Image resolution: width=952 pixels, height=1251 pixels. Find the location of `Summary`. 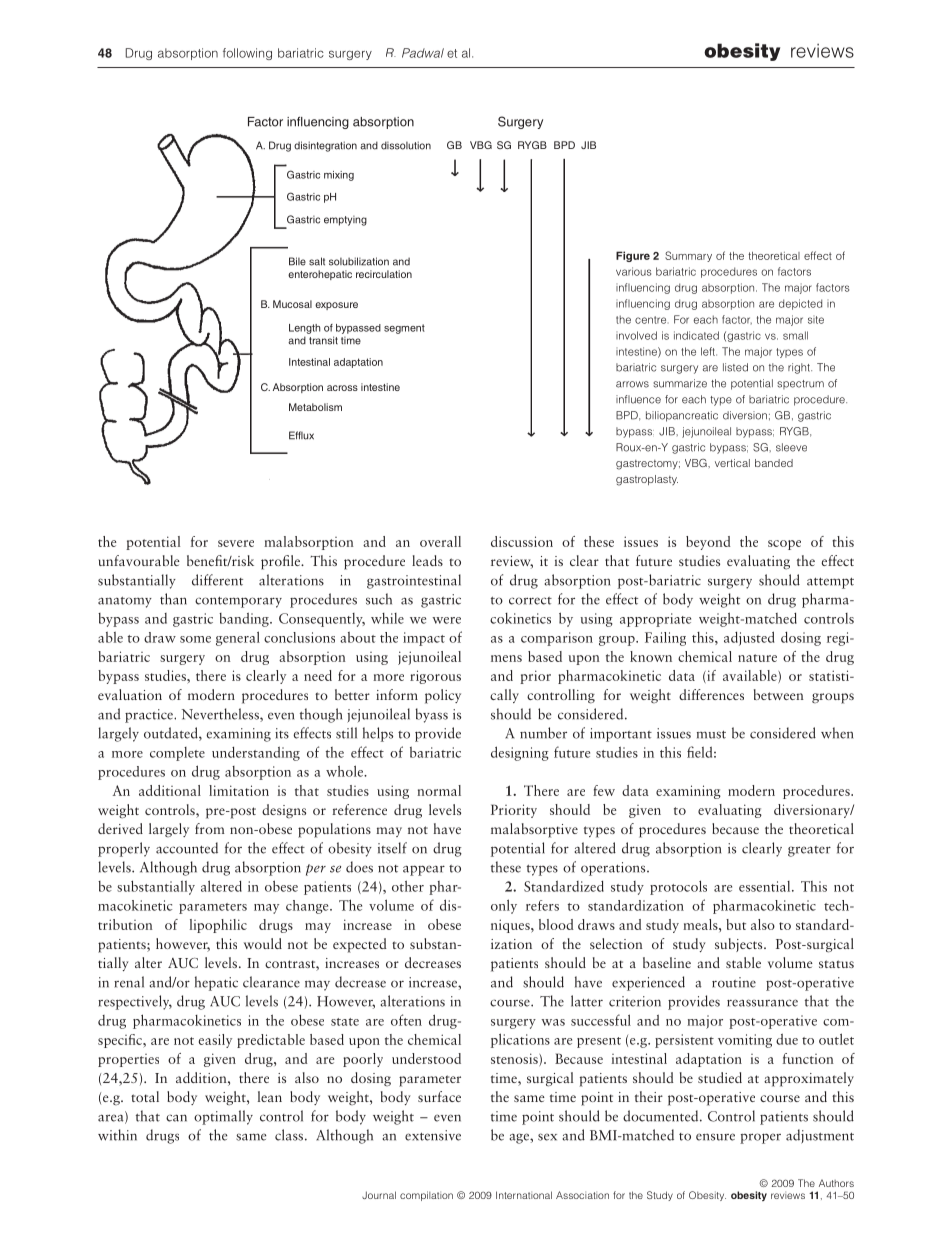

Summary is located at coordinates (688, 256).
